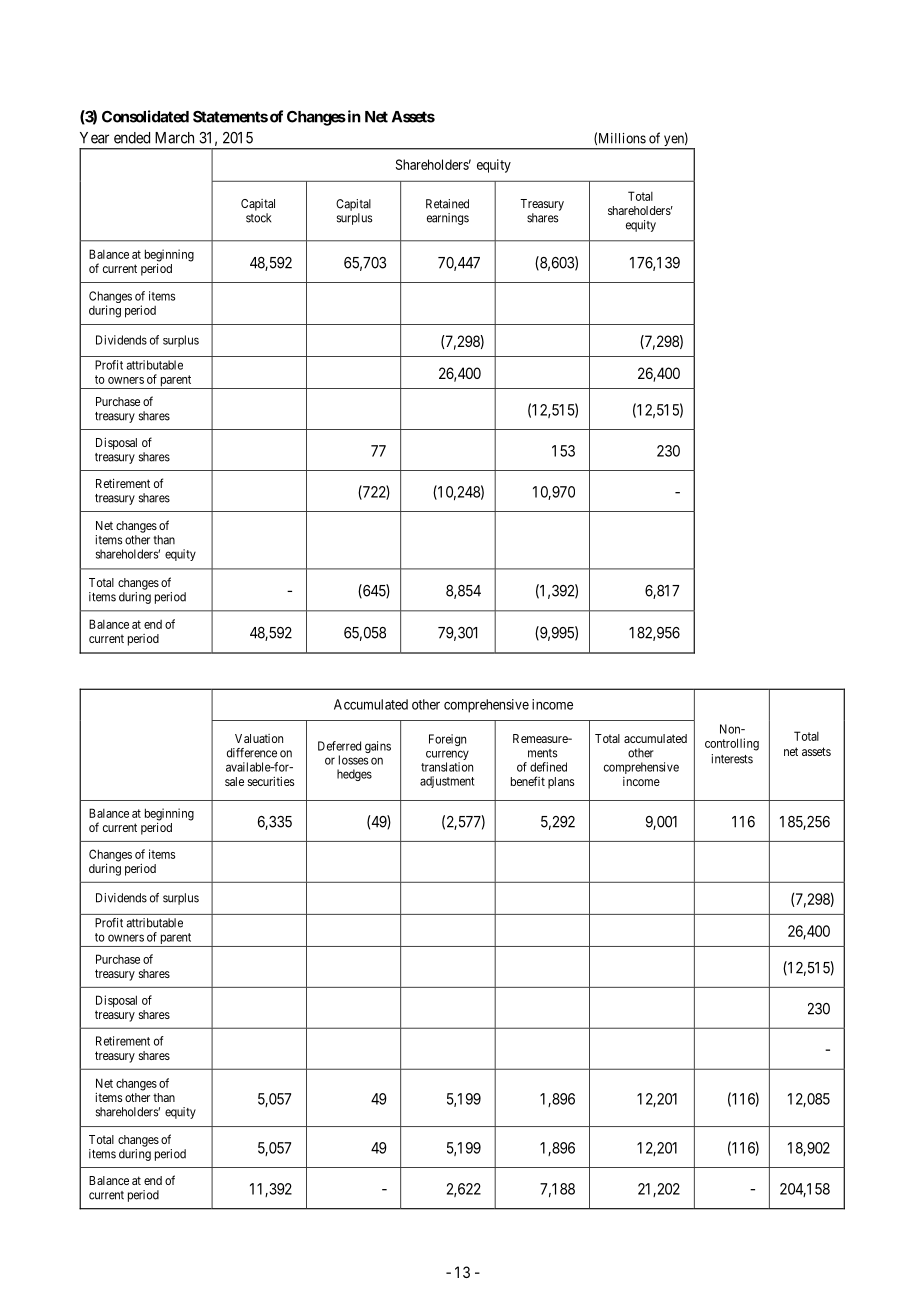 This page has height=1308, width=924. I want to click on ended, so click(132, 138).
